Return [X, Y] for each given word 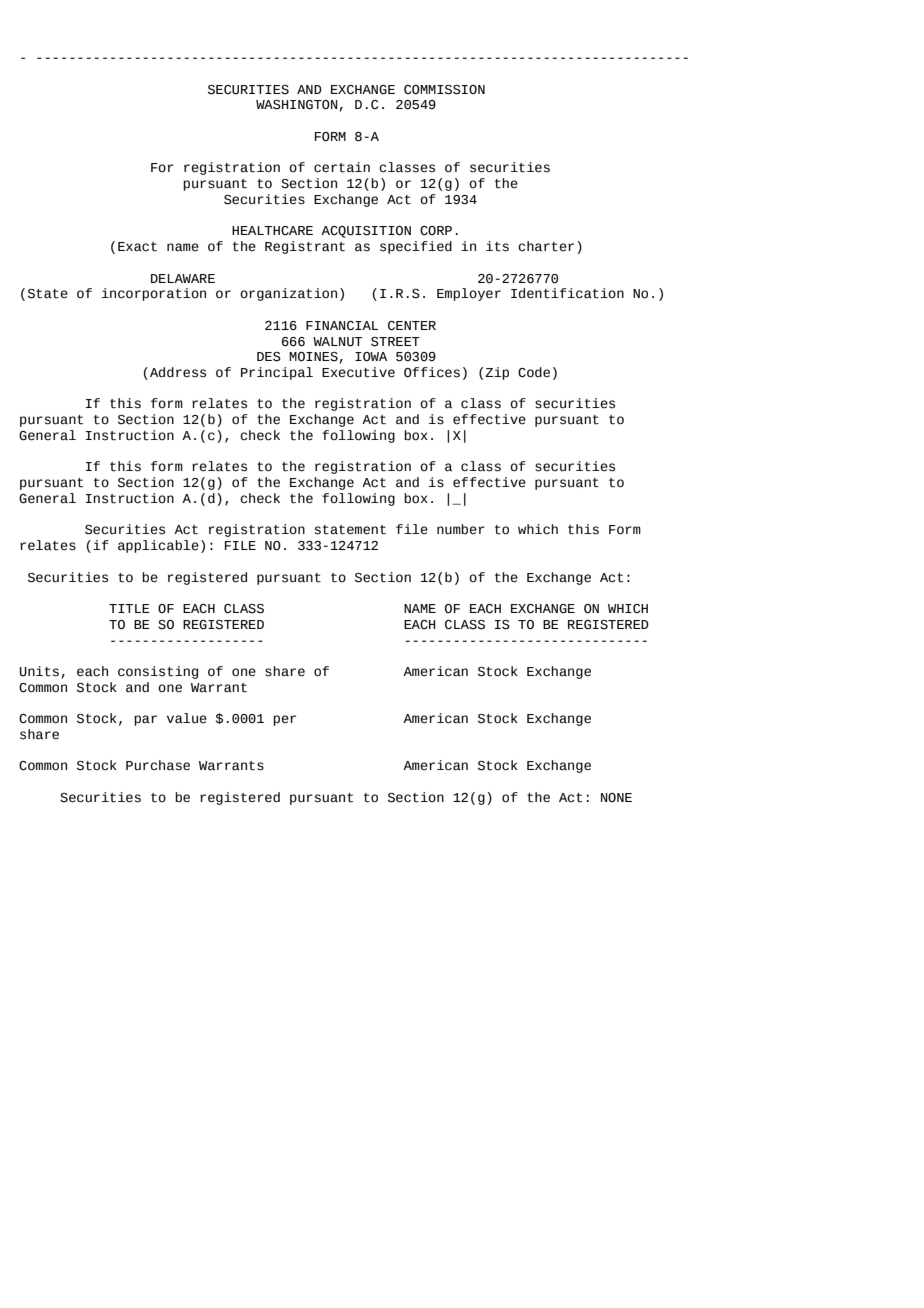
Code [534, 372]
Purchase [158, 765]
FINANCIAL [342, 326]
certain [342, 167]
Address [178, 372]
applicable [158, 546]
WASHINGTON [297, 105]
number [461, 529]
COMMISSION [444, 90]
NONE [616, 797]
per [284, 720]
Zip [497, 373]
